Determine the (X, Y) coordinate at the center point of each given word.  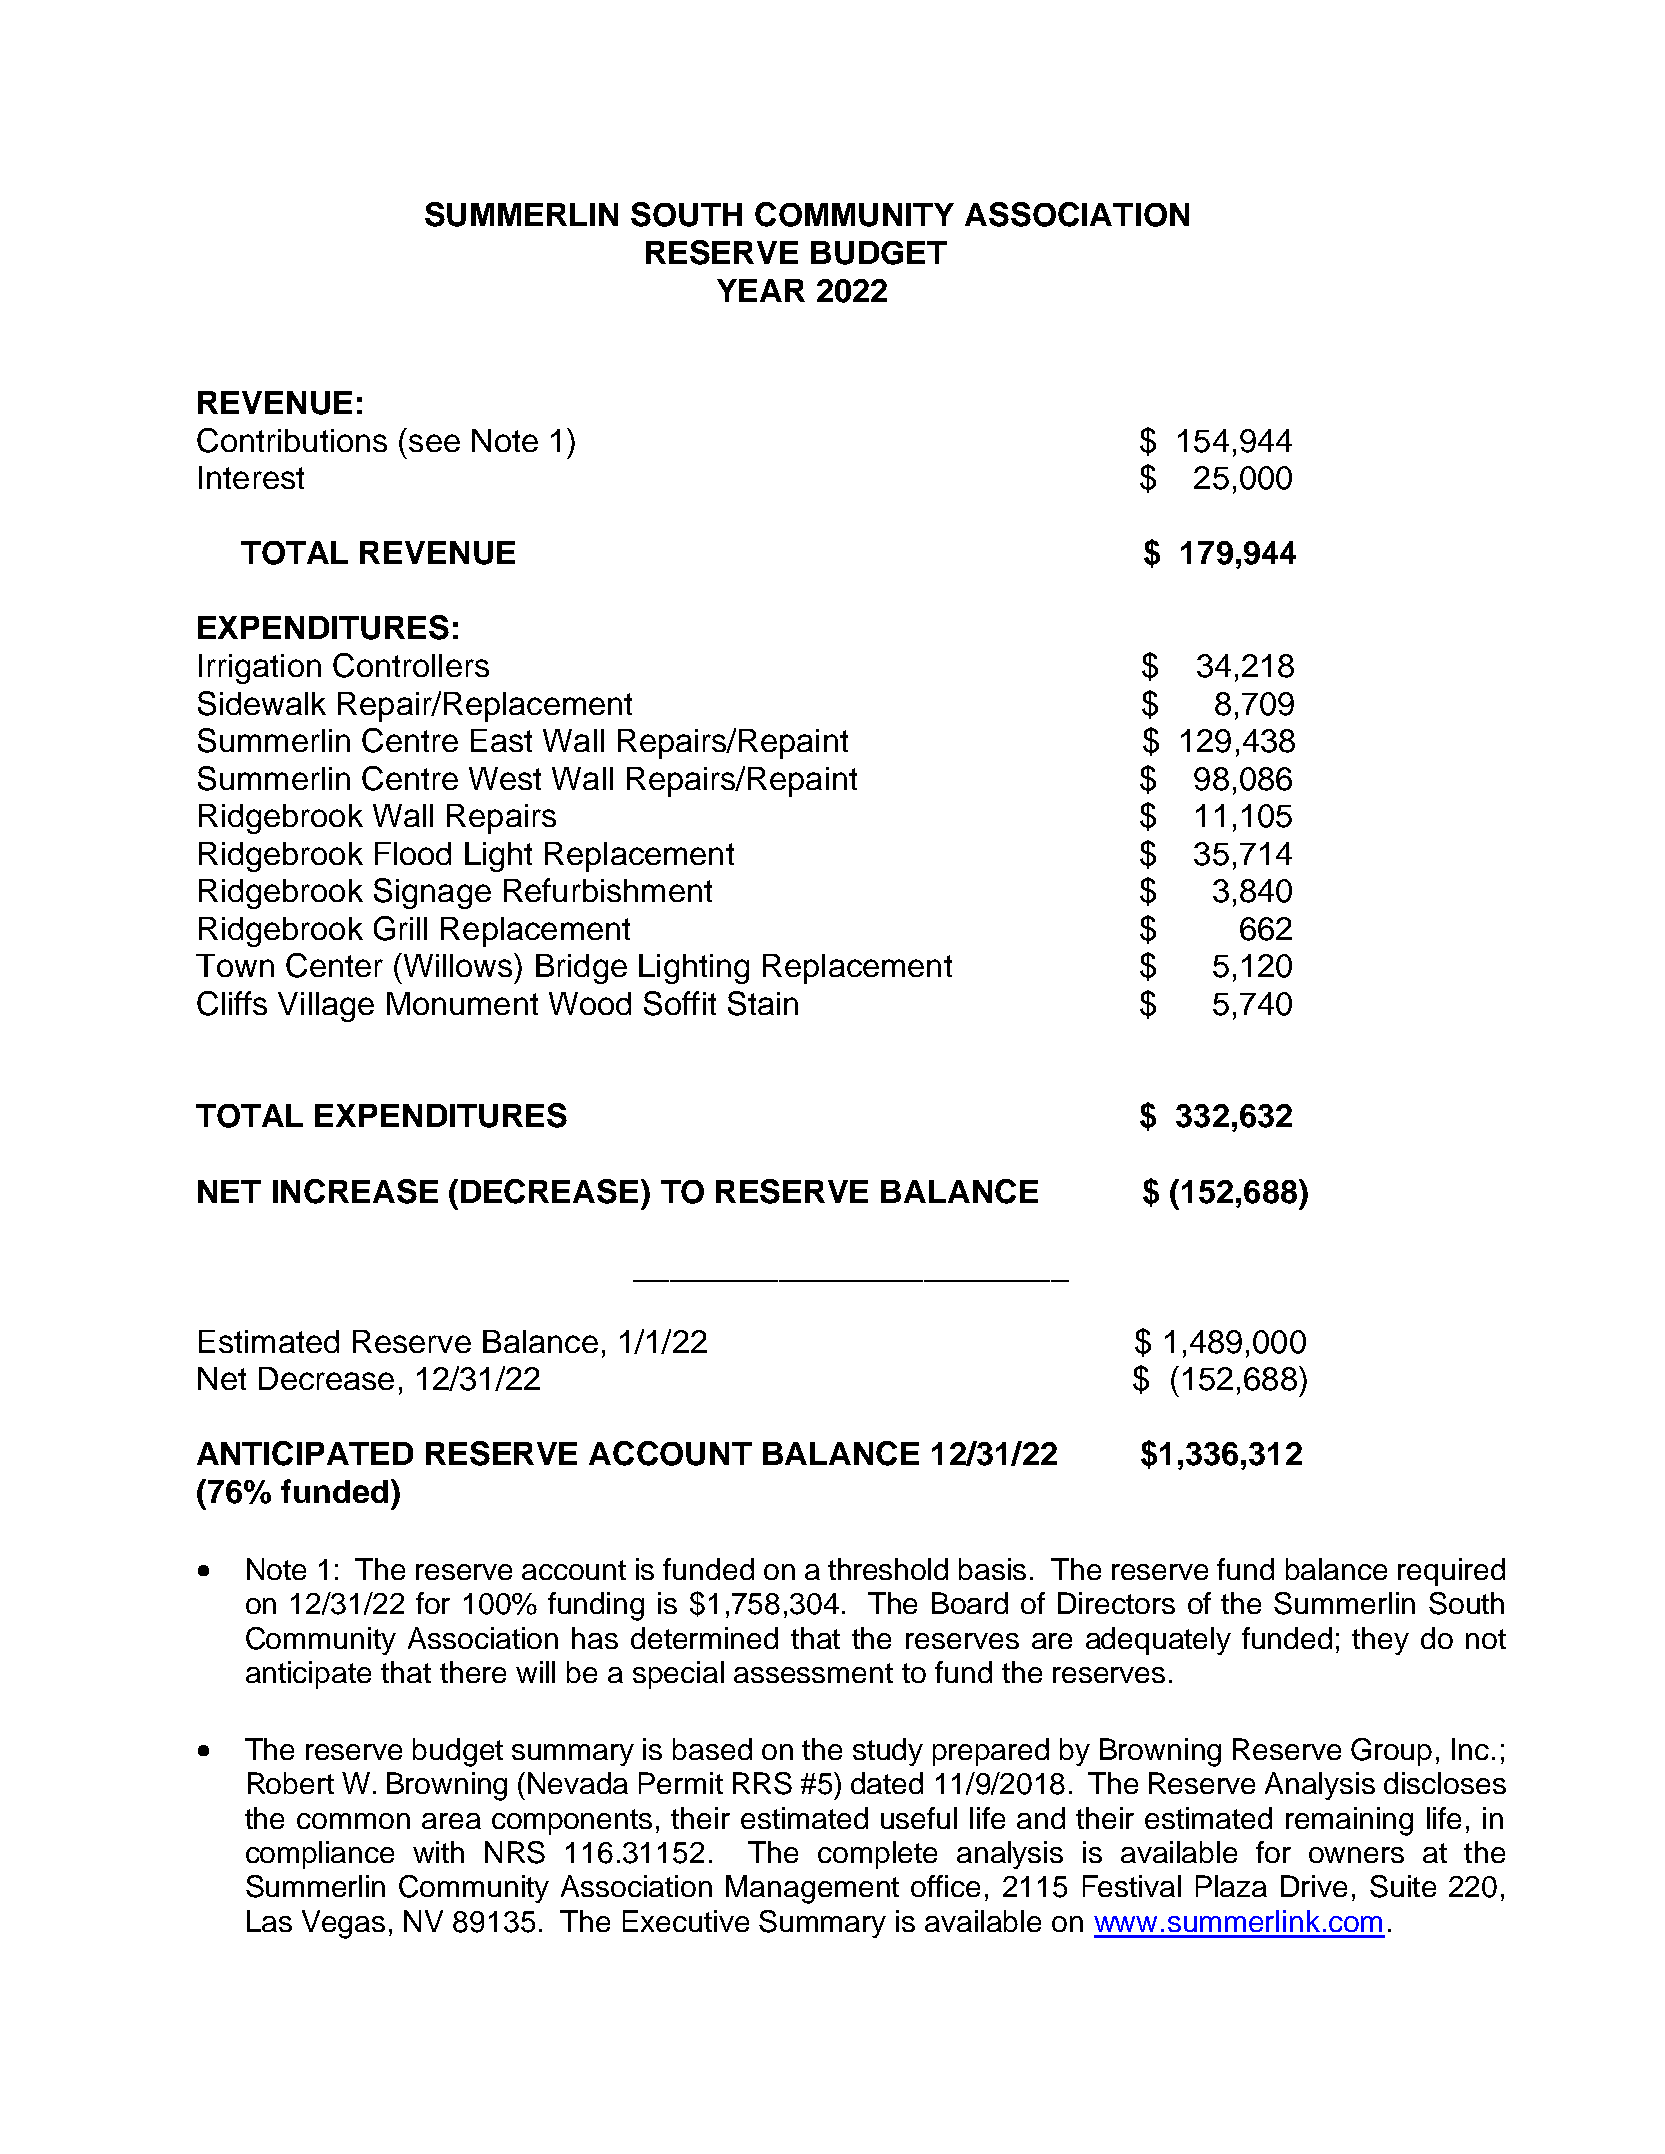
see (434, 443)
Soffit (680, 1003)
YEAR (761, 290)
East (501, 740)
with (438, 1852)
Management (812, 1889)
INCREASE (355, 1191)
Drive (1314, 1886)
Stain (763, 1003)
